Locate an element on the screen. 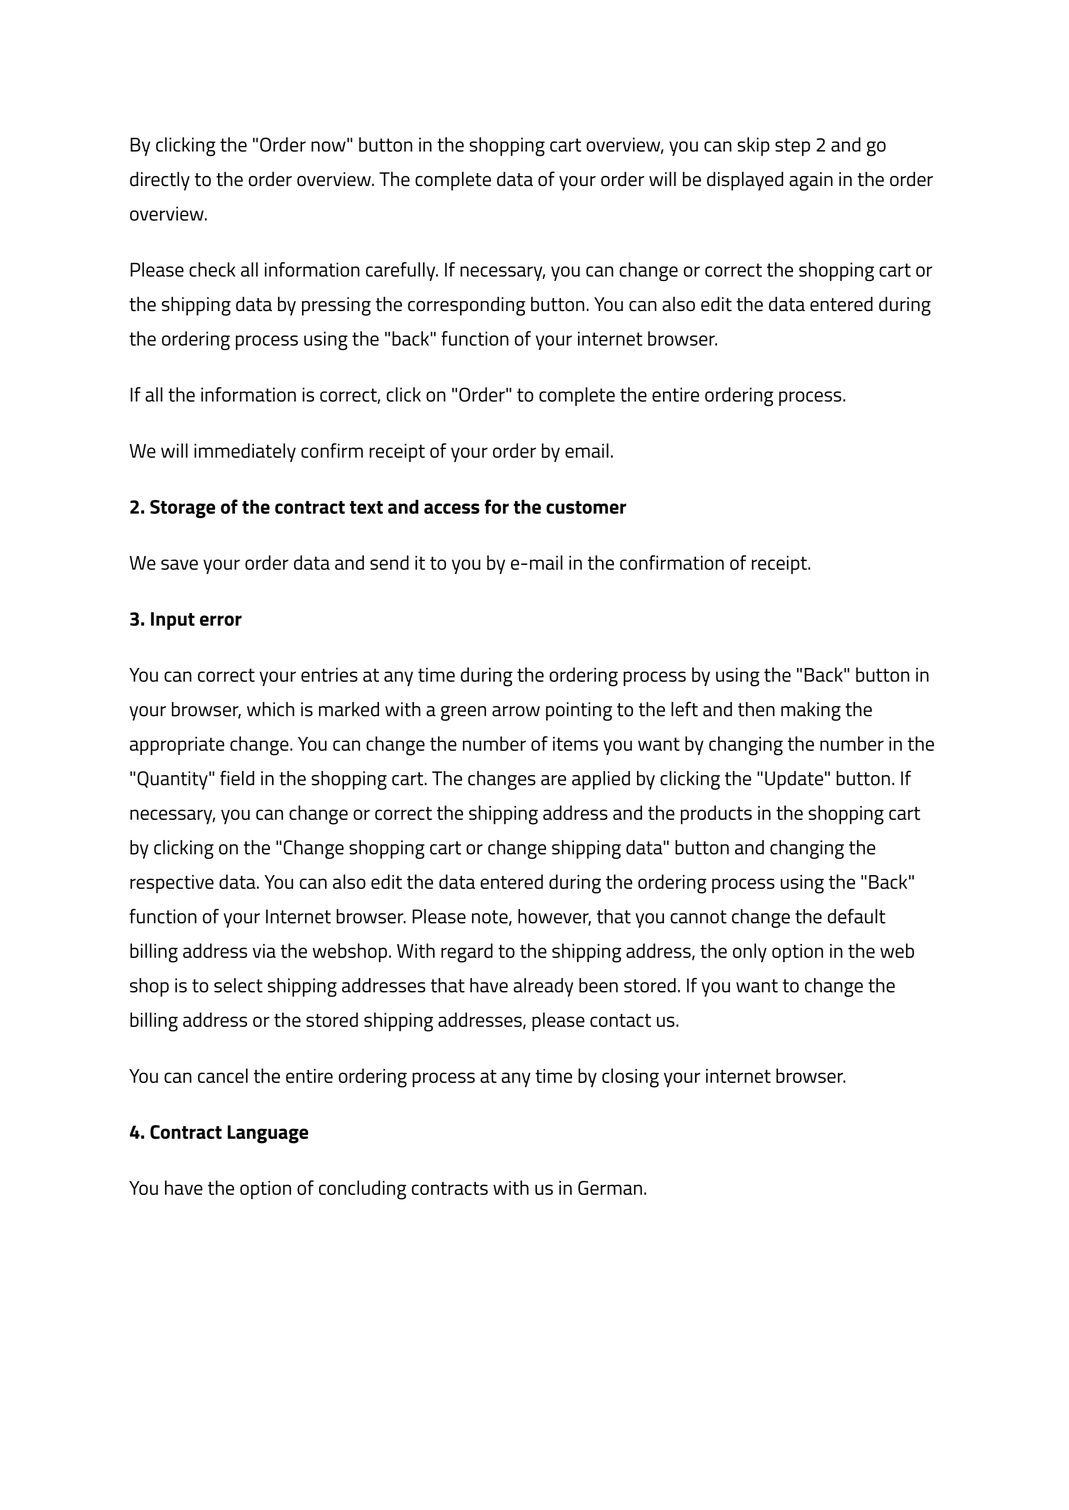 This screenshot has width=1069, height=1510. Storage is located at coordinates (182, 509).
